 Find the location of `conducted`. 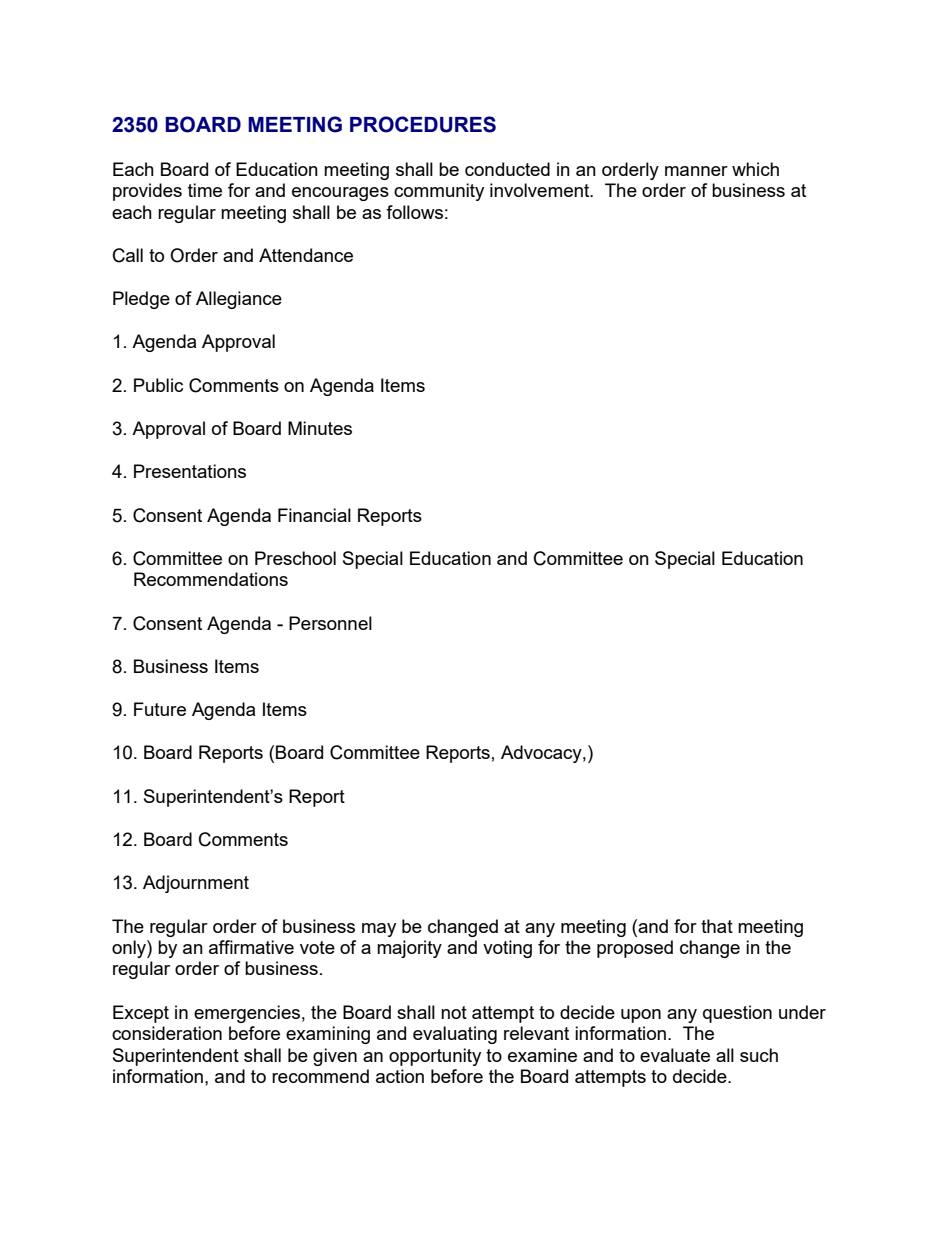

conducted is located at coordinates (507, 169).
